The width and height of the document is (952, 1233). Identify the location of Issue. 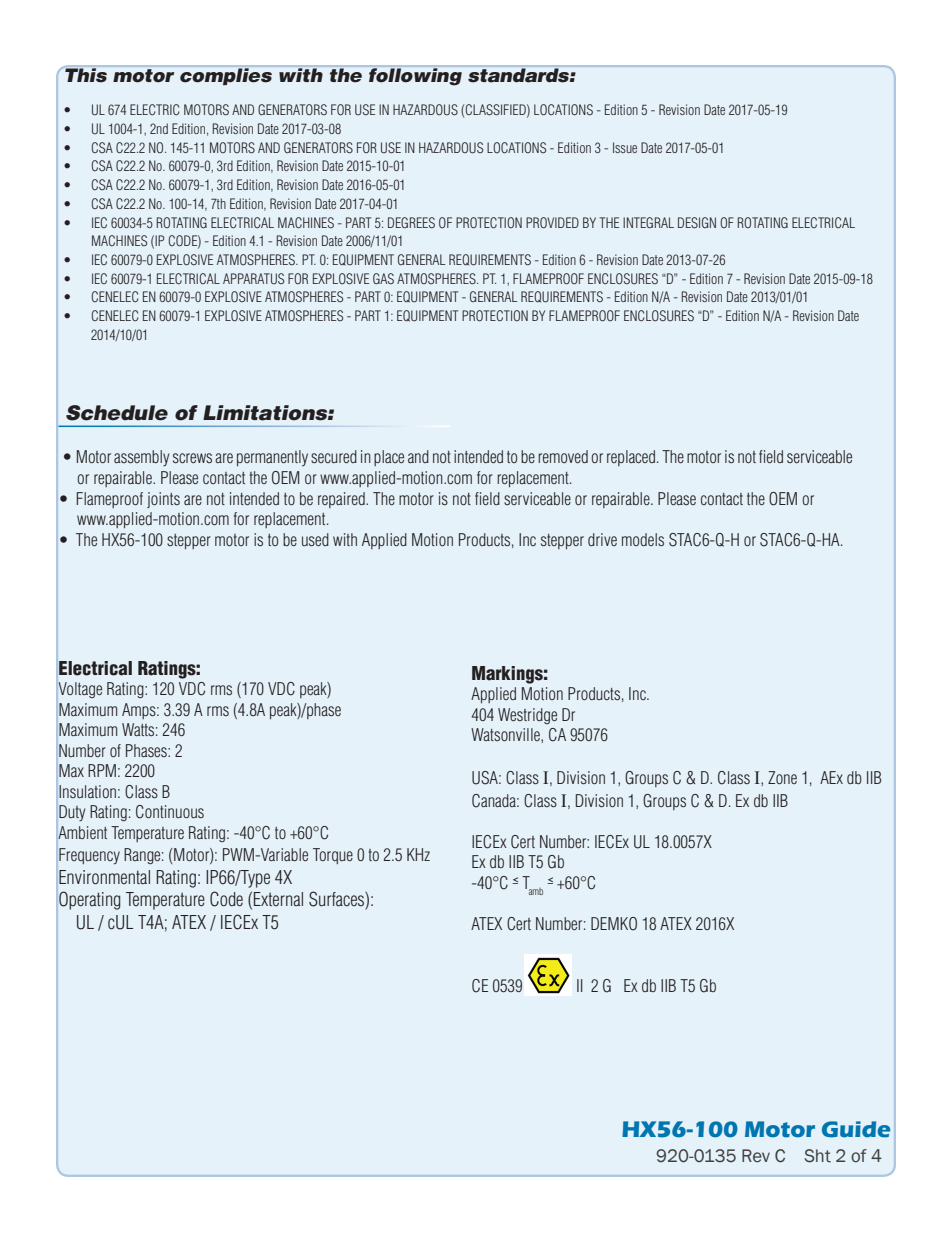
(625, 147).
